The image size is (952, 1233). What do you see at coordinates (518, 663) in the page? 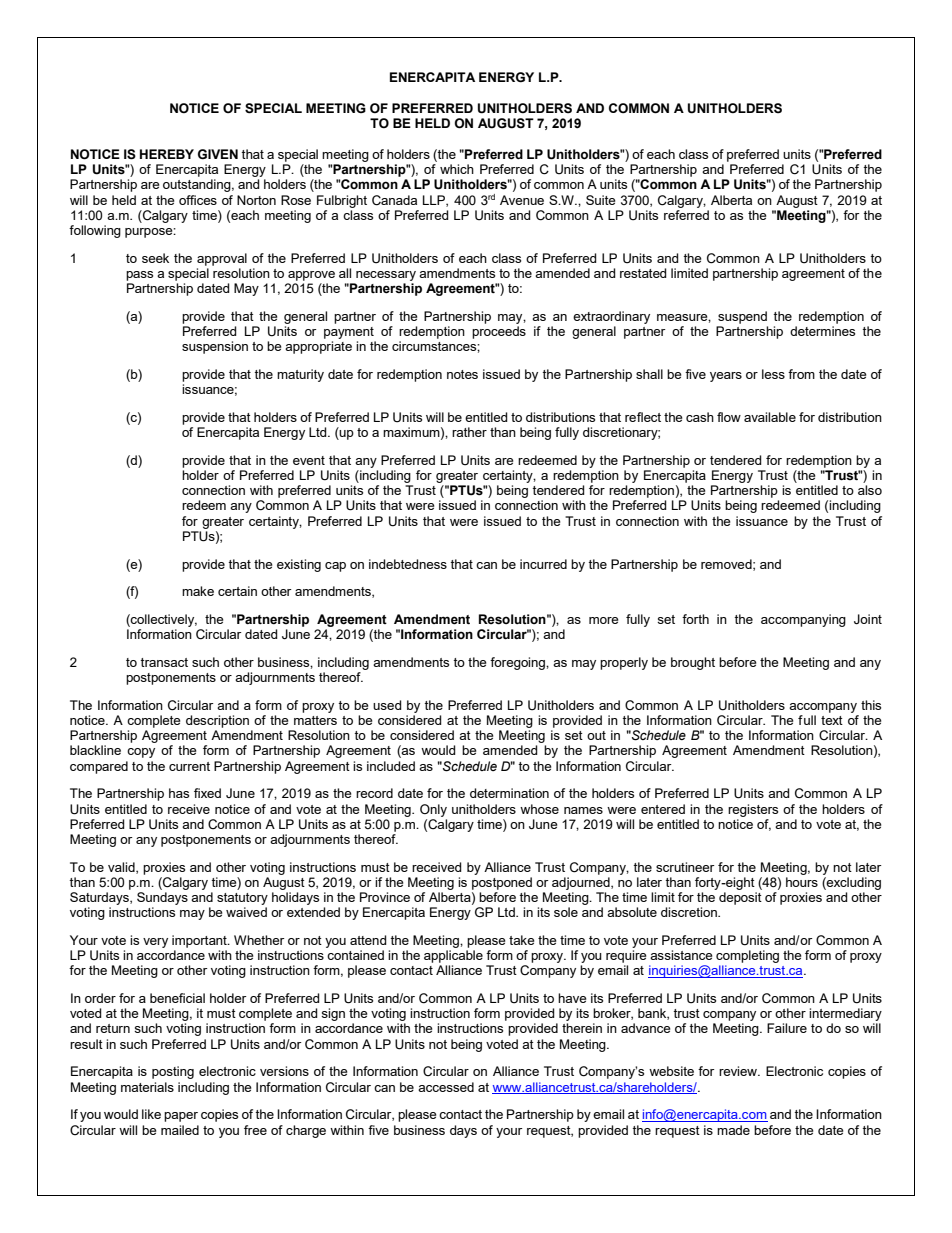
I see `foregoing` at bounding box center [518, 663].
